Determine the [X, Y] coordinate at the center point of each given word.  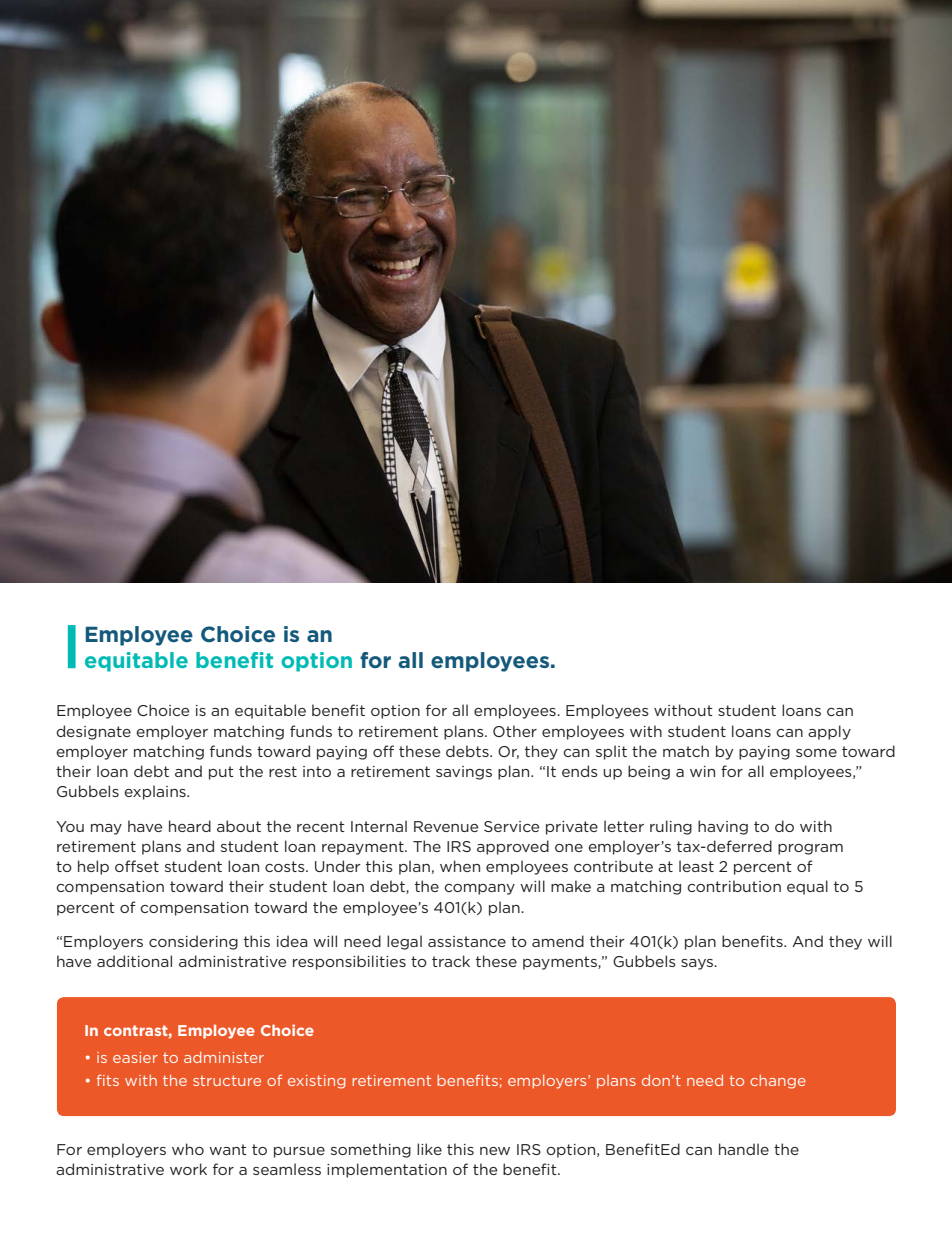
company [479, 889]
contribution [734, 886]
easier [135, 1057]
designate [94, 732]
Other [515, 731]
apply [829, 732]
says [698, 964]
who [188, 1149]
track [451, 961]
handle [744, 1149]
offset [137, 866]
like [429, 1149]
